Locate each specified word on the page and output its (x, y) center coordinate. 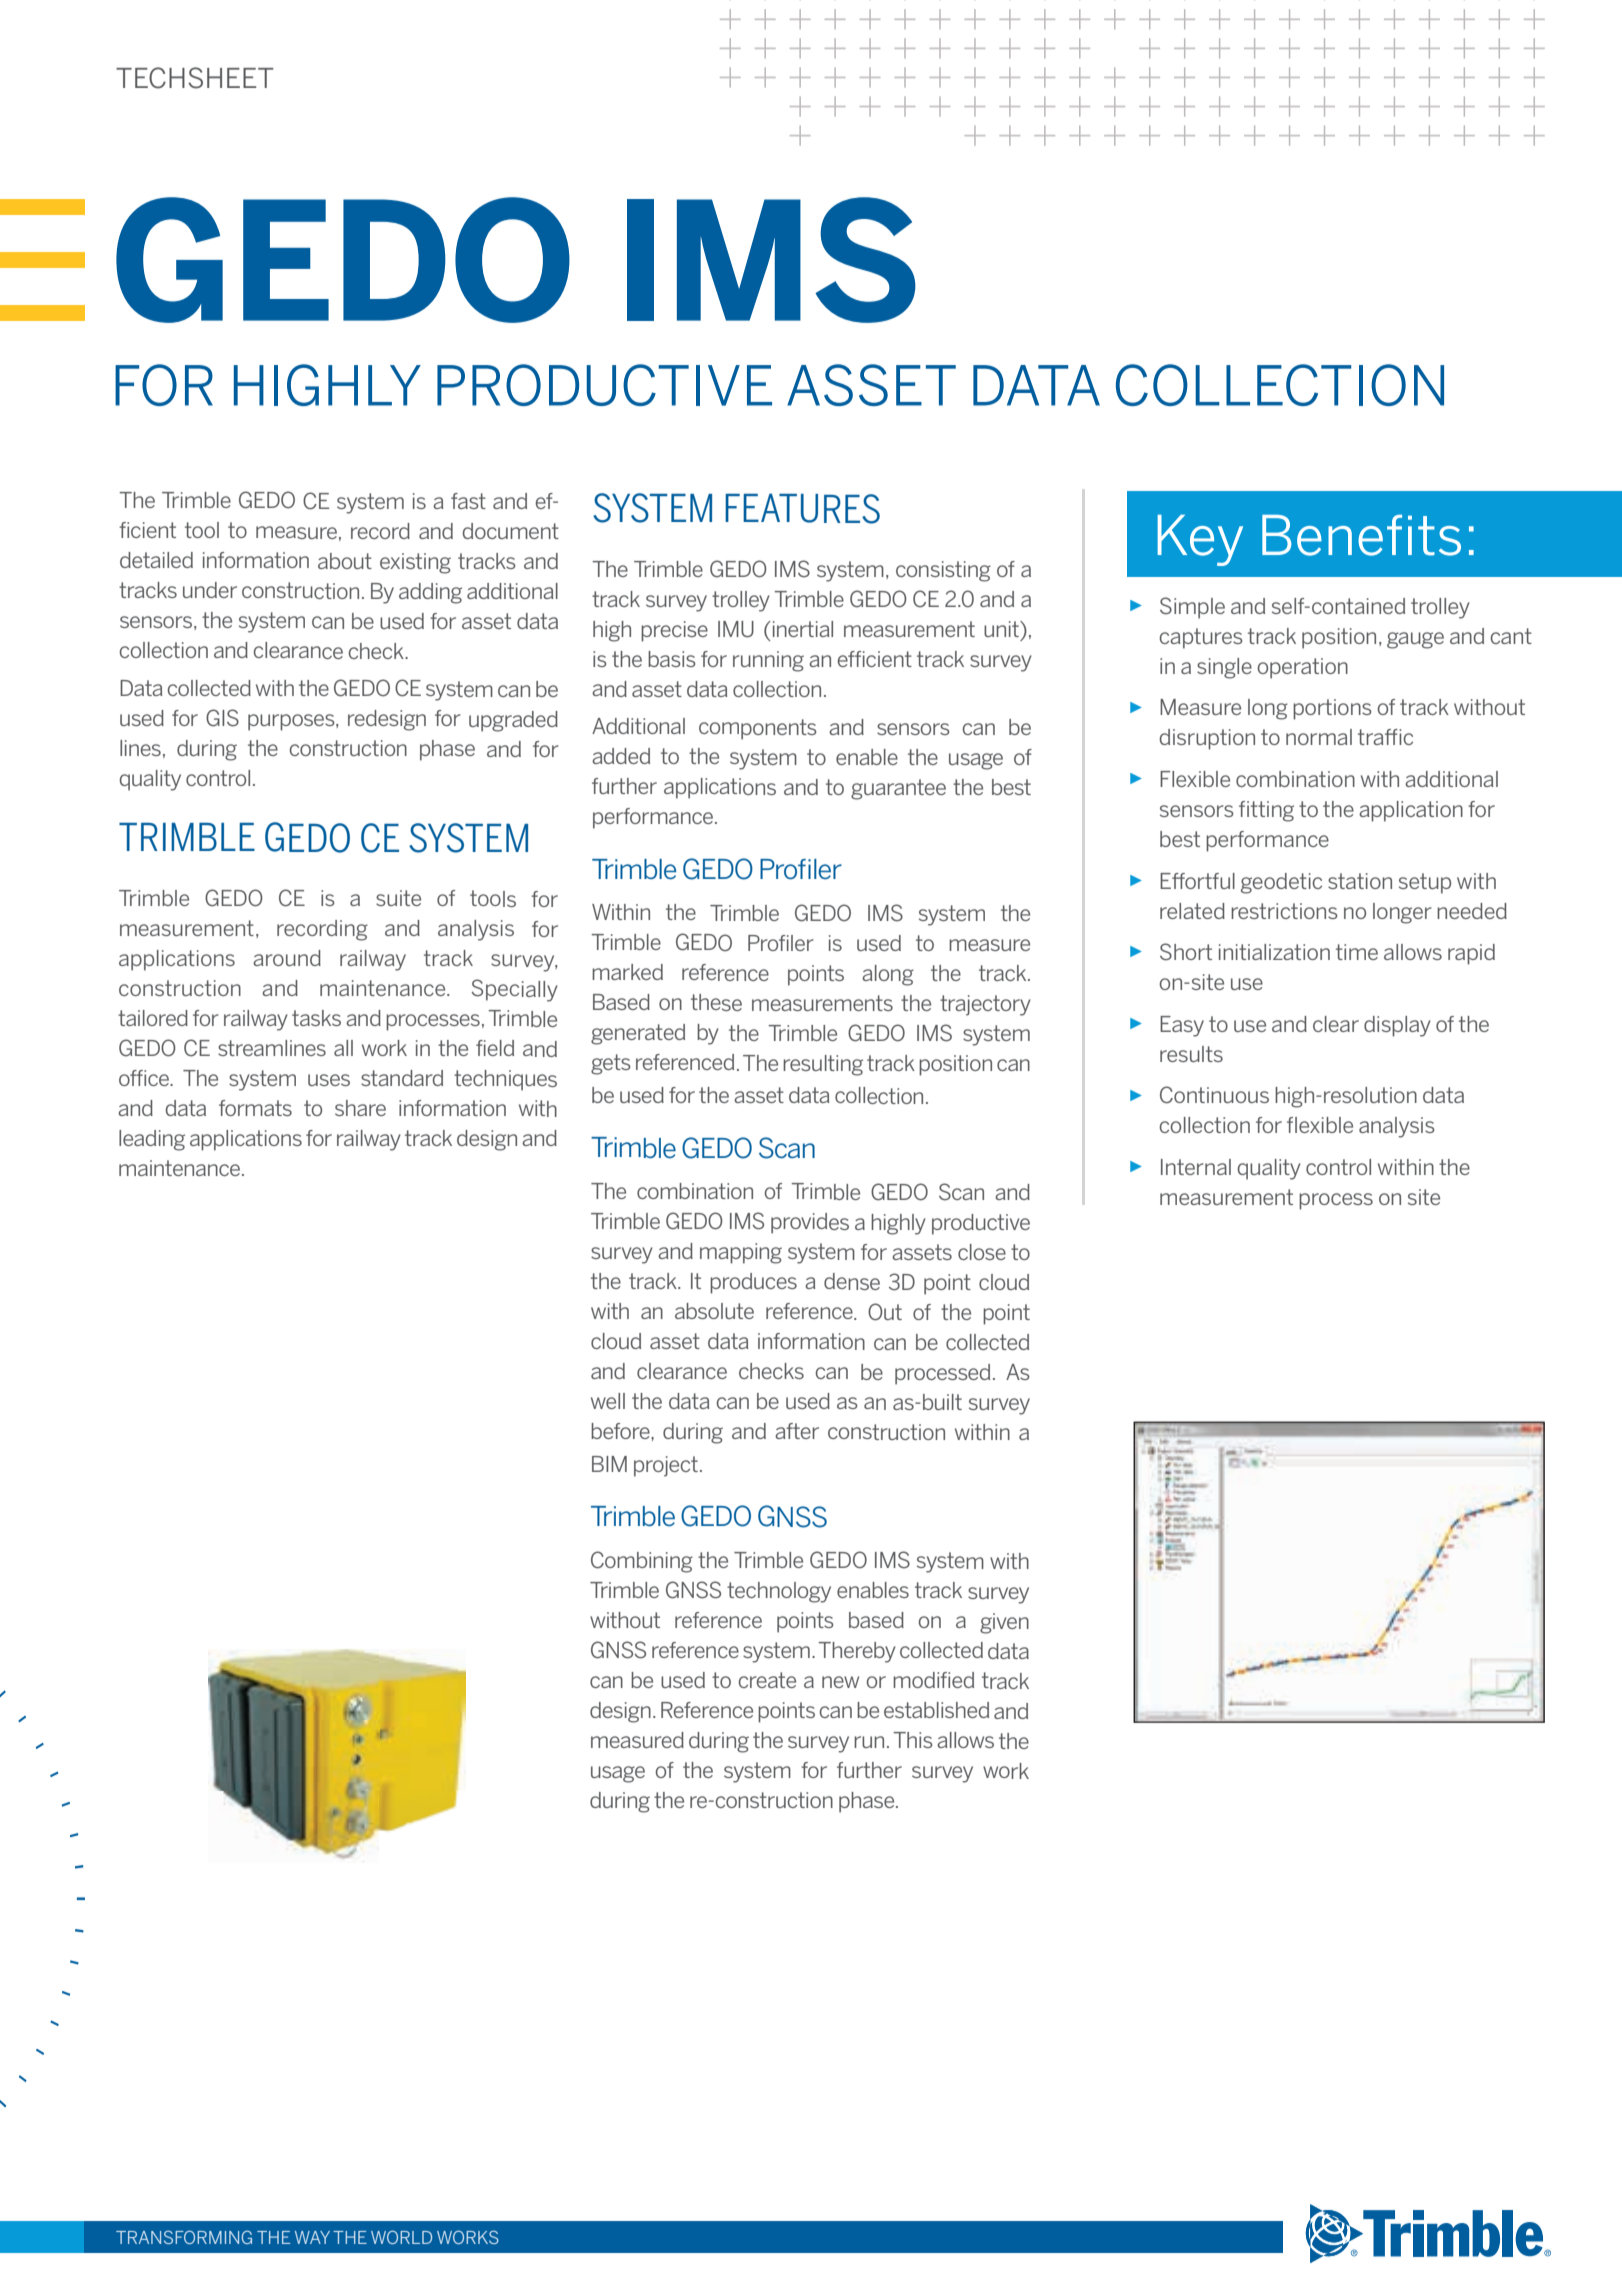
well (608, 1401)
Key (1200, 540)
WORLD (401, 2237)
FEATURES (802, 508)
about (345, 561)
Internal (1196, 1167)
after (797, 1431)
